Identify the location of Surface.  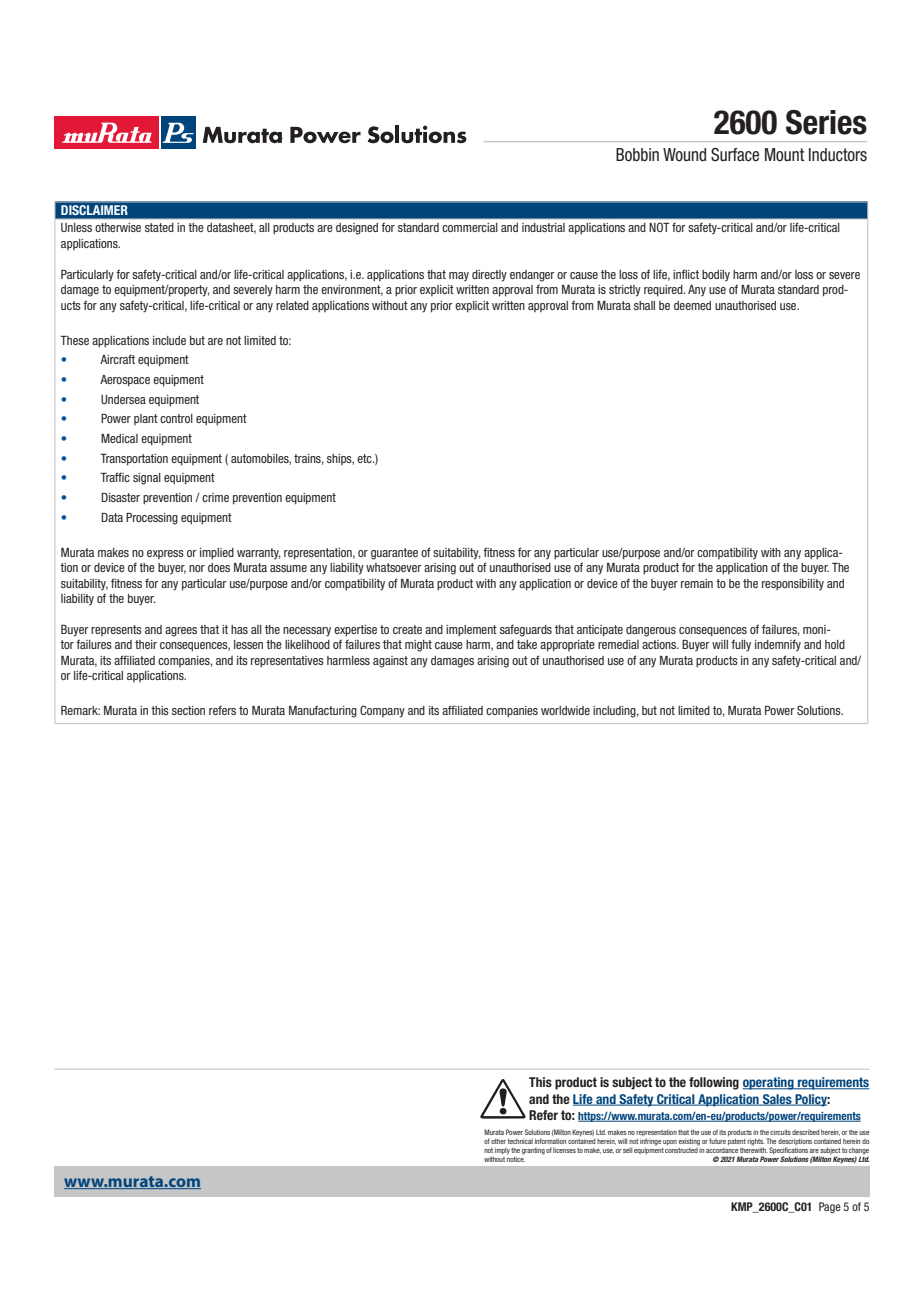
(735, 155).
